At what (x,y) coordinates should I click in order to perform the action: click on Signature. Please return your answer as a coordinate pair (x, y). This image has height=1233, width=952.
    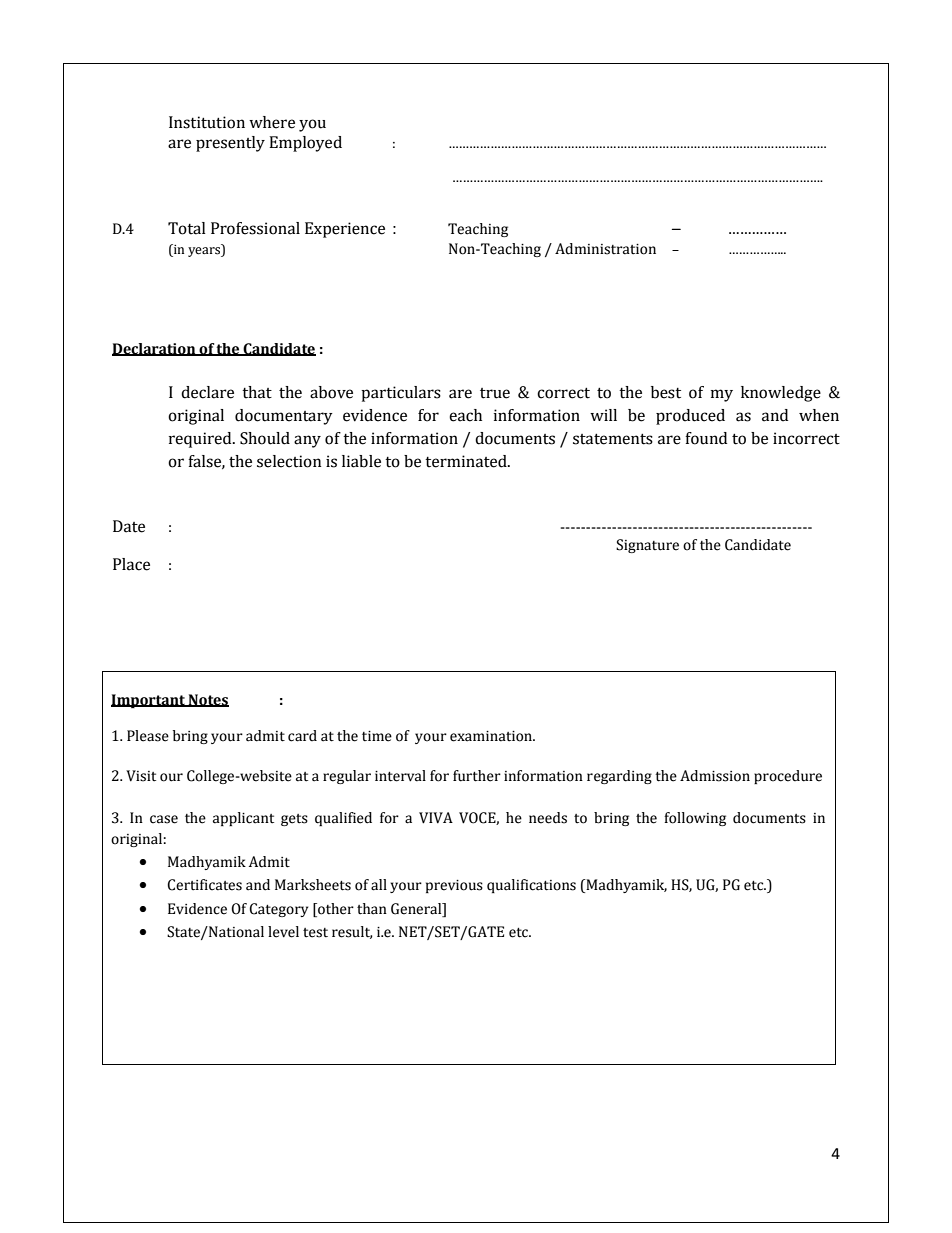
    Looking at the image, I should click on (647, 546).
